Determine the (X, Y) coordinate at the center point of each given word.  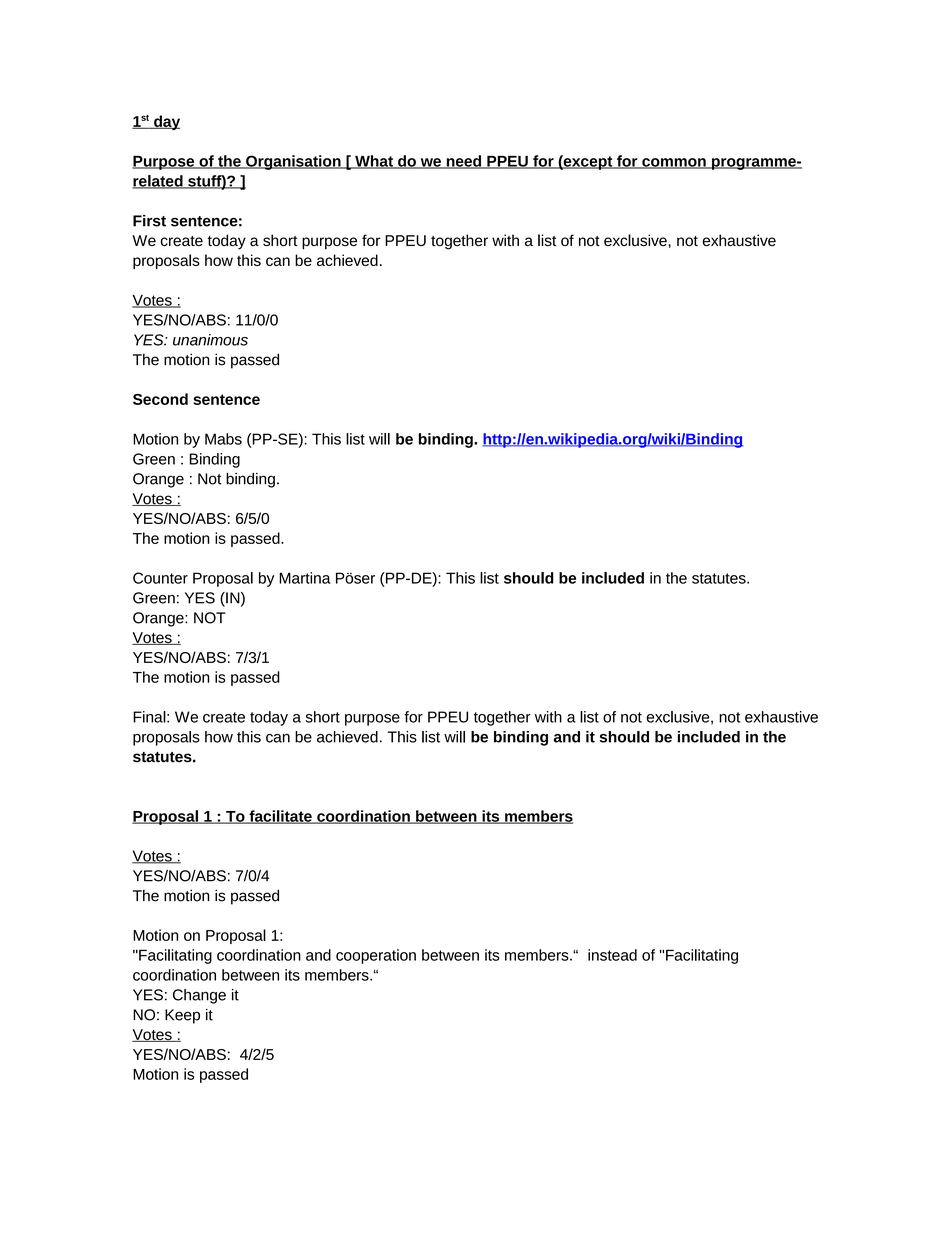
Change (199, 996)
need (464, 162)
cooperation (376, 956)
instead (612, 955)
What (374, 162)
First (149, 221)
